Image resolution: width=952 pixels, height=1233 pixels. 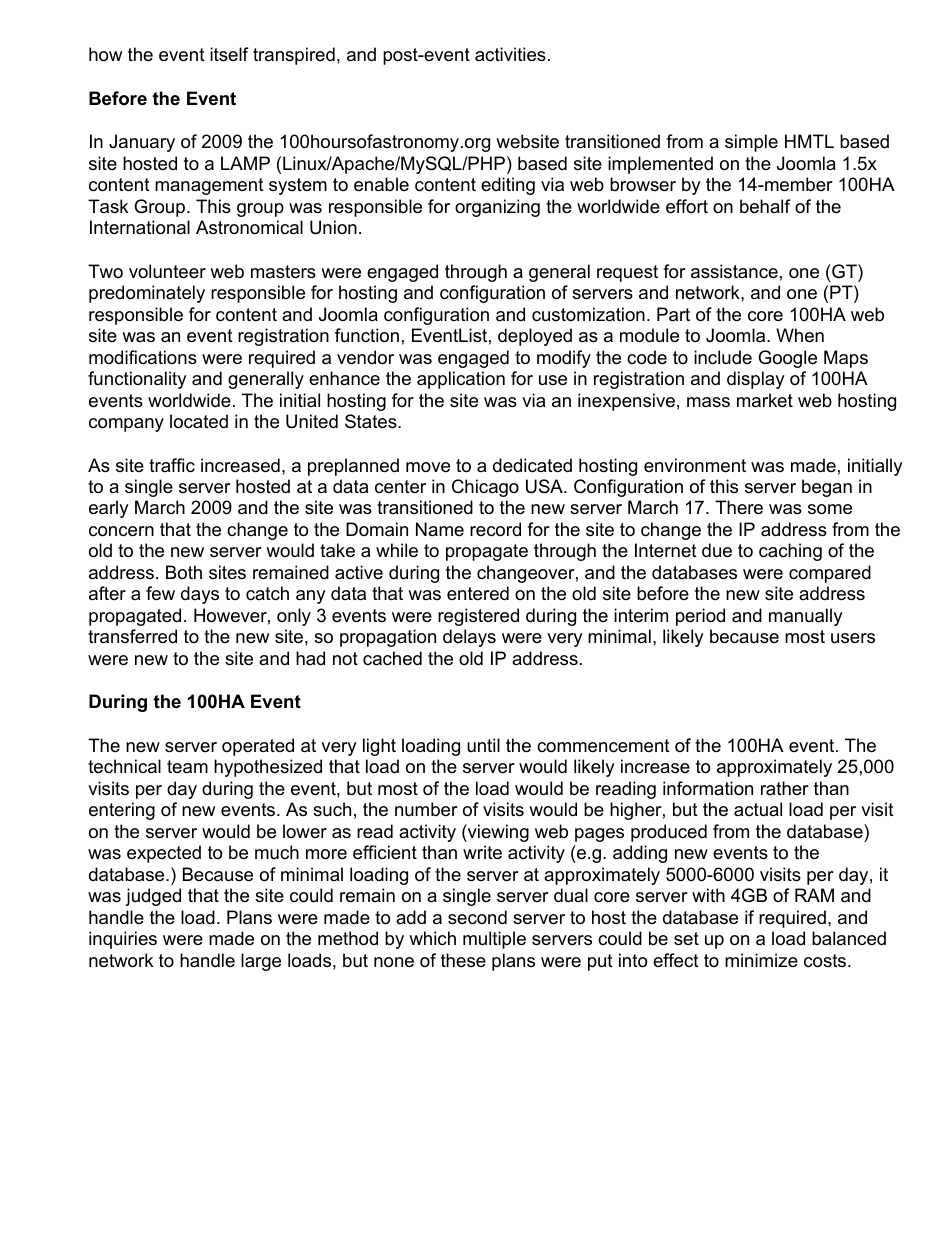 What do you see at coordinates (172, 465) in the screenshot?
I see `traffic` at bounding box center [172, 465].
